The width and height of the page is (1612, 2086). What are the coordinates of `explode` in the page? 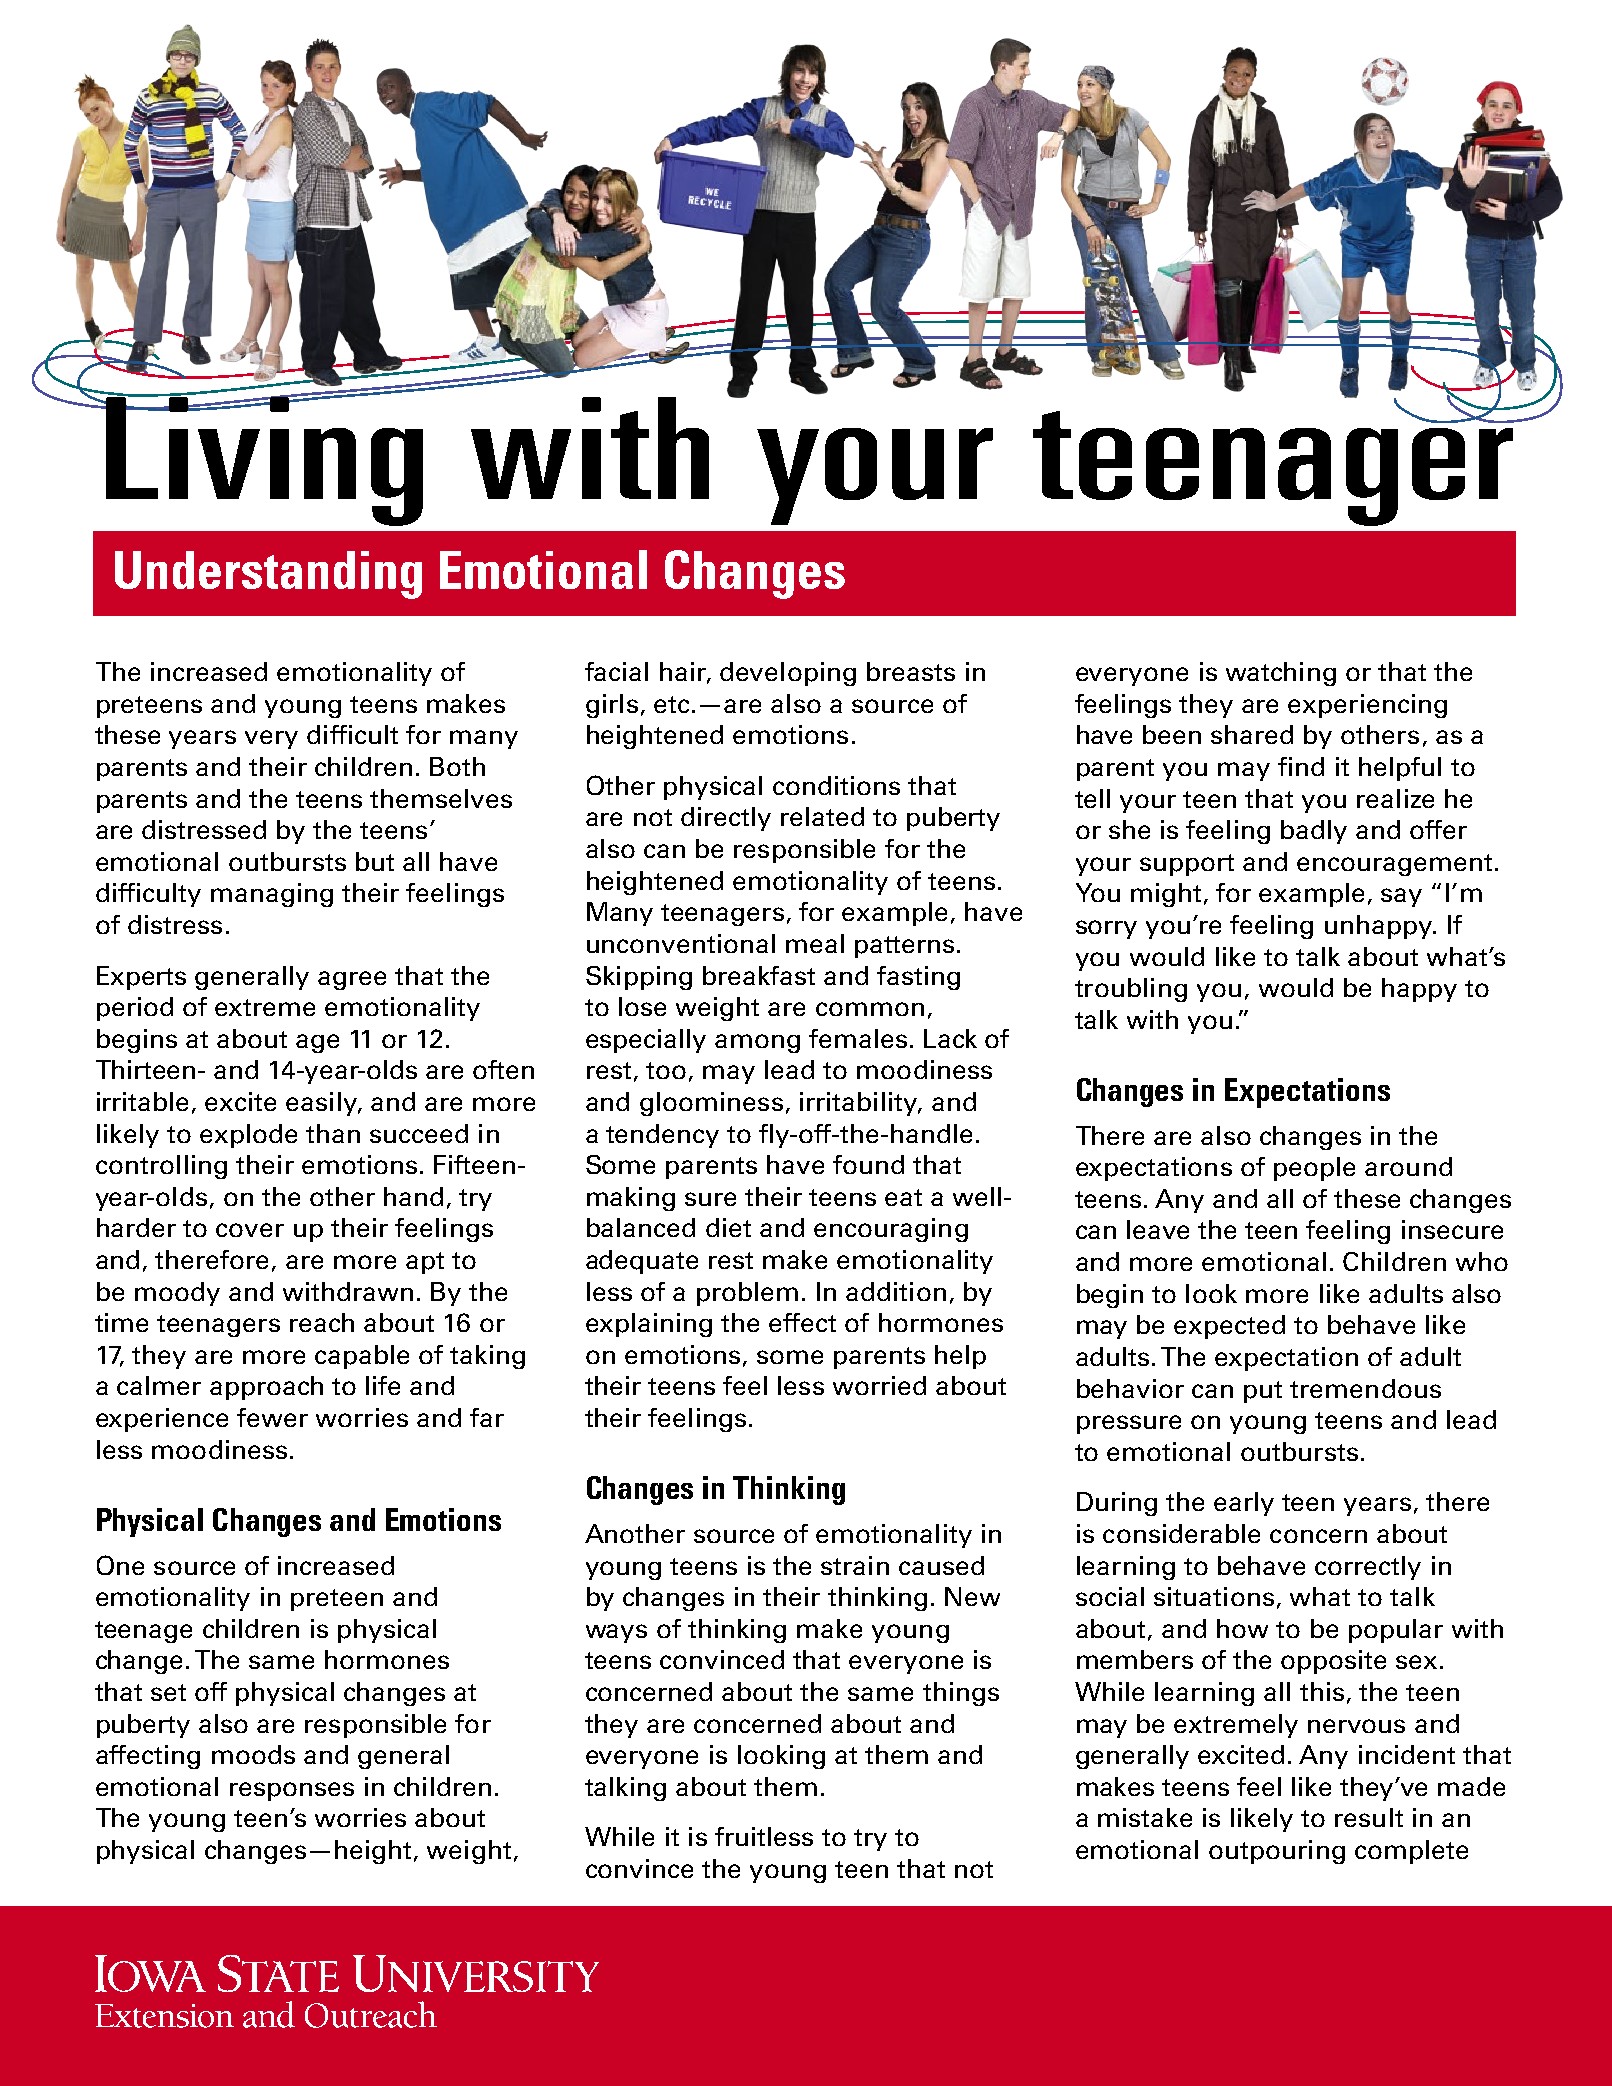 It's located at (248, 1136).
